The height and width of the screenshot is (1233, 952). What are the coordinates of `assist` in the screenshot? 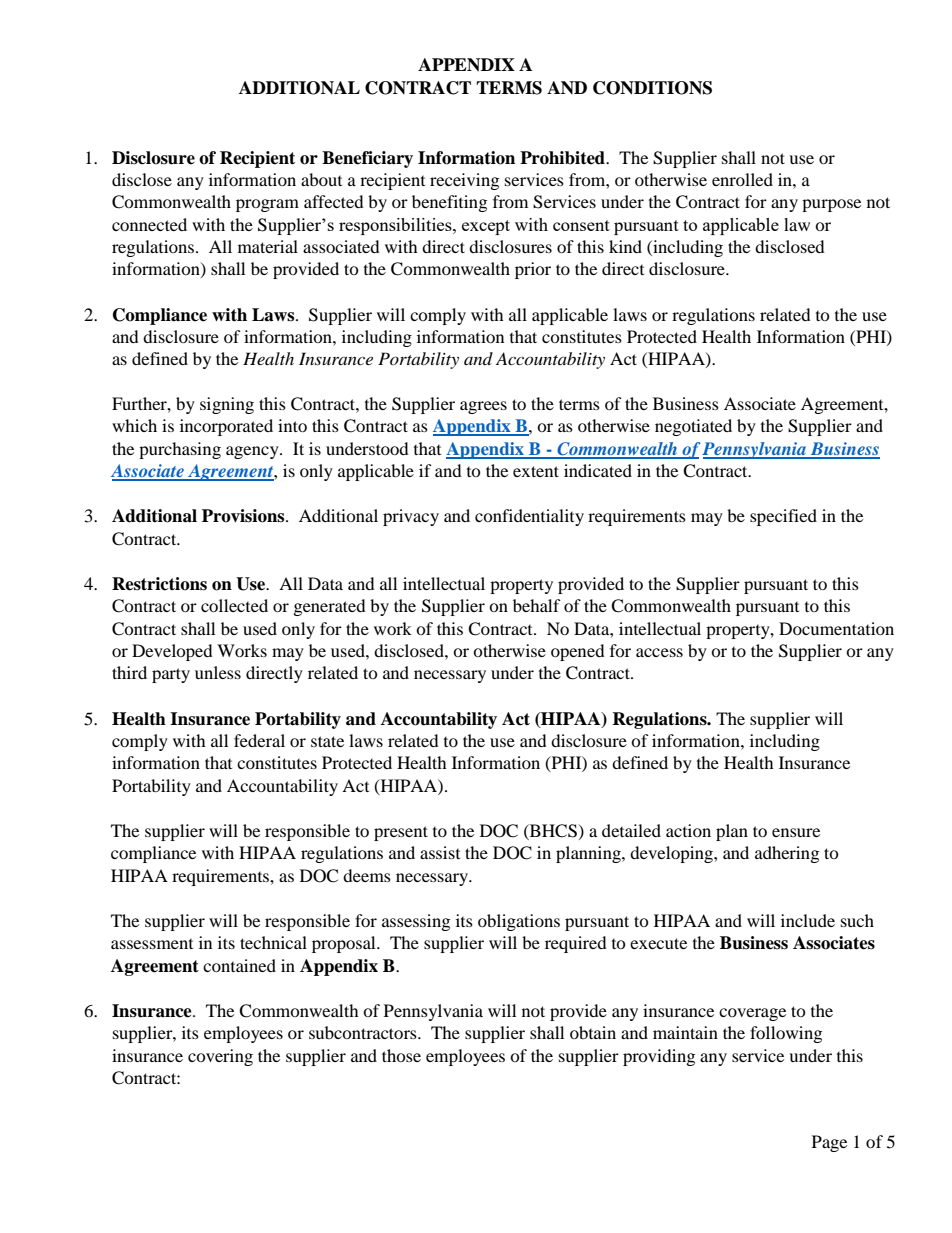 It's located at (440, 852).
